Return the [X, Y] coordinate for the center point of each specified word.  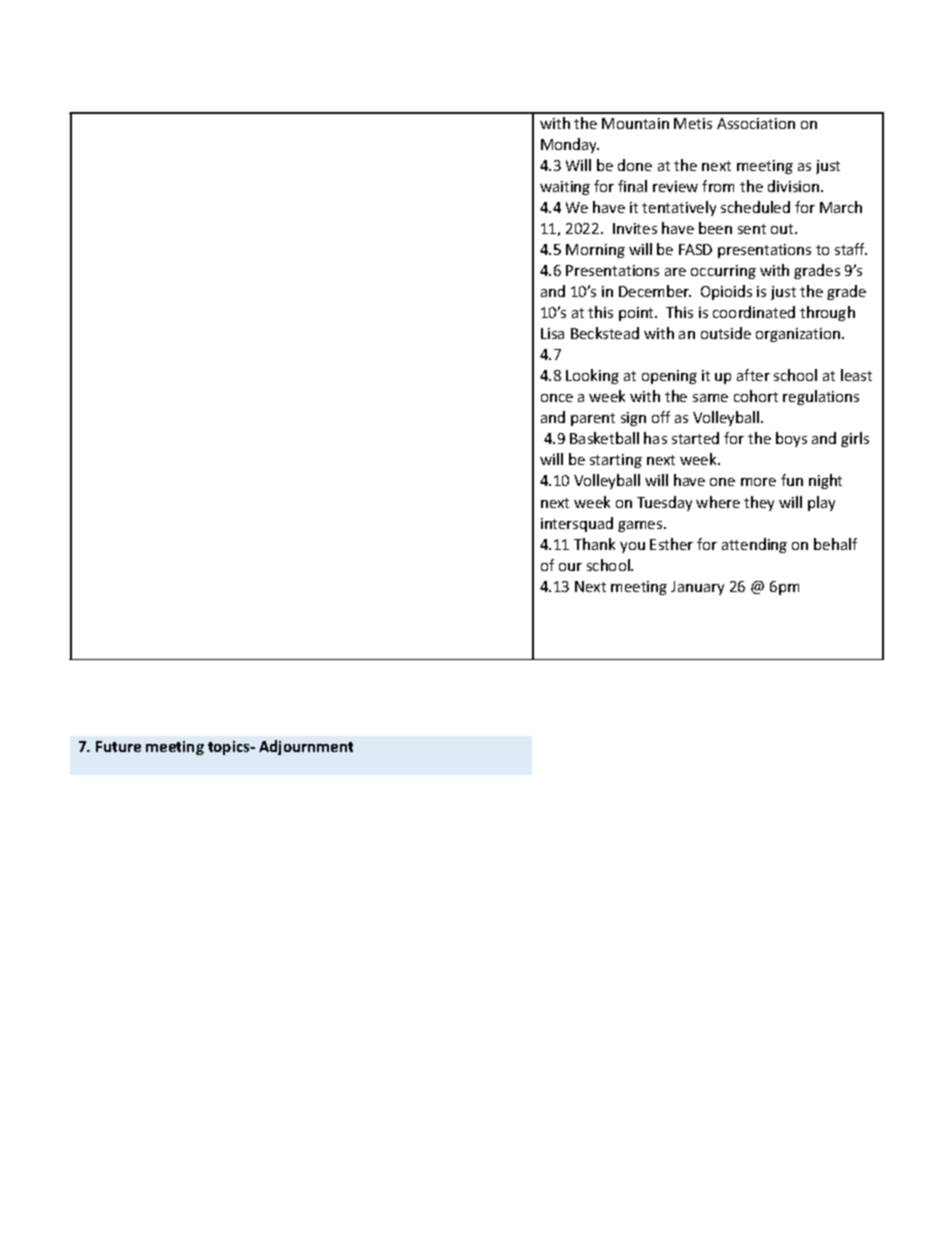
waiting [565, 188]
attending [754, 545]
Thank [594, 544]
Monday [570, 145]
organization [799, 335]
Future [118, 746]
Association [756, 123]
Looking [592, 376]
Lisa [552, 333]
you [632, 547]
